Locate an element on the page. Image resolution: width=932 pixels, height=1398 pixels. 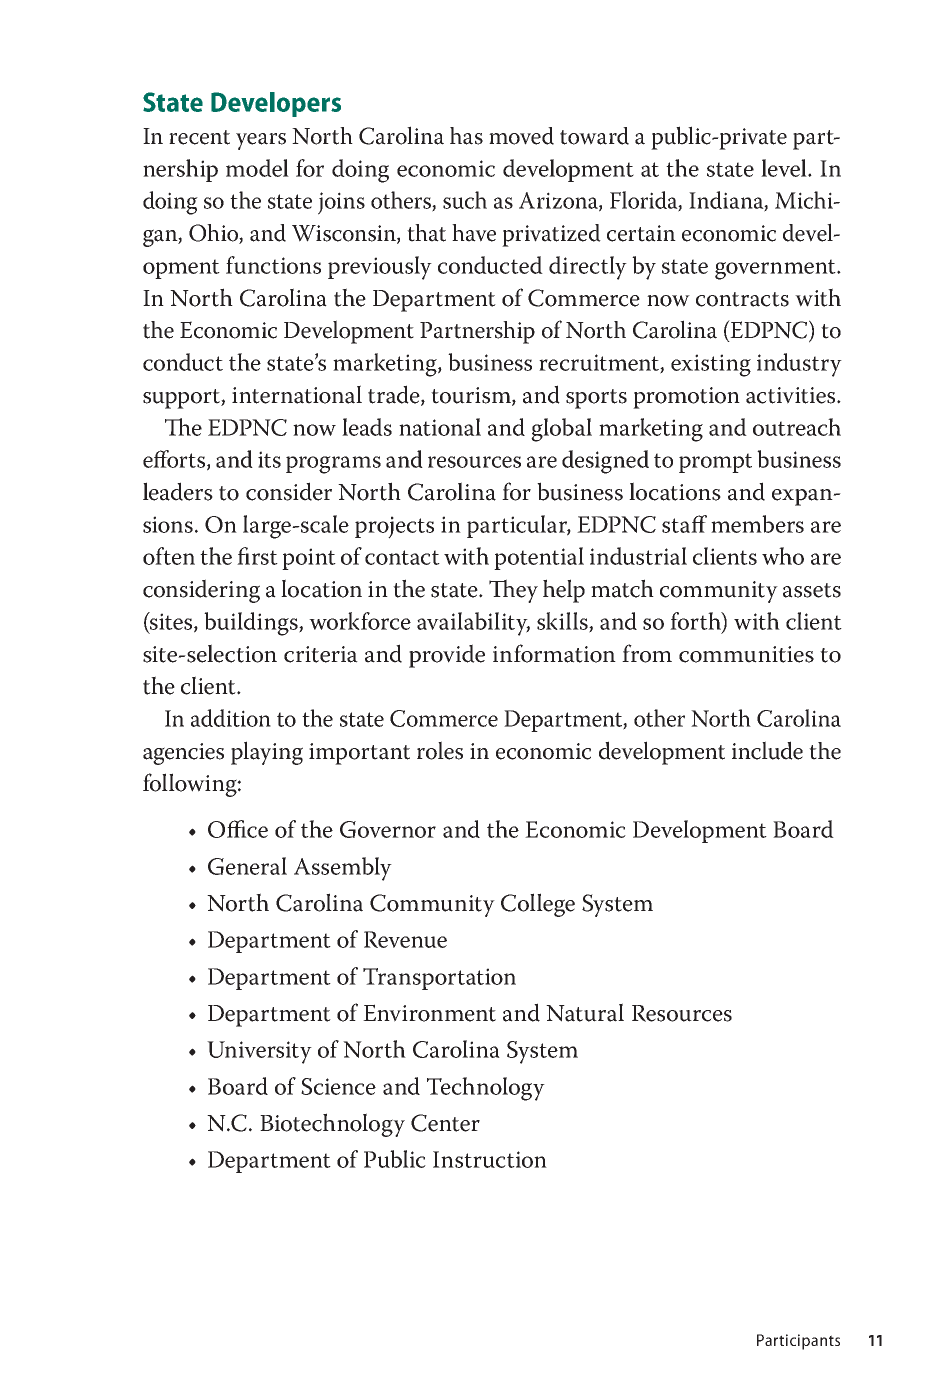
College is located at coordinates (538, 905).
